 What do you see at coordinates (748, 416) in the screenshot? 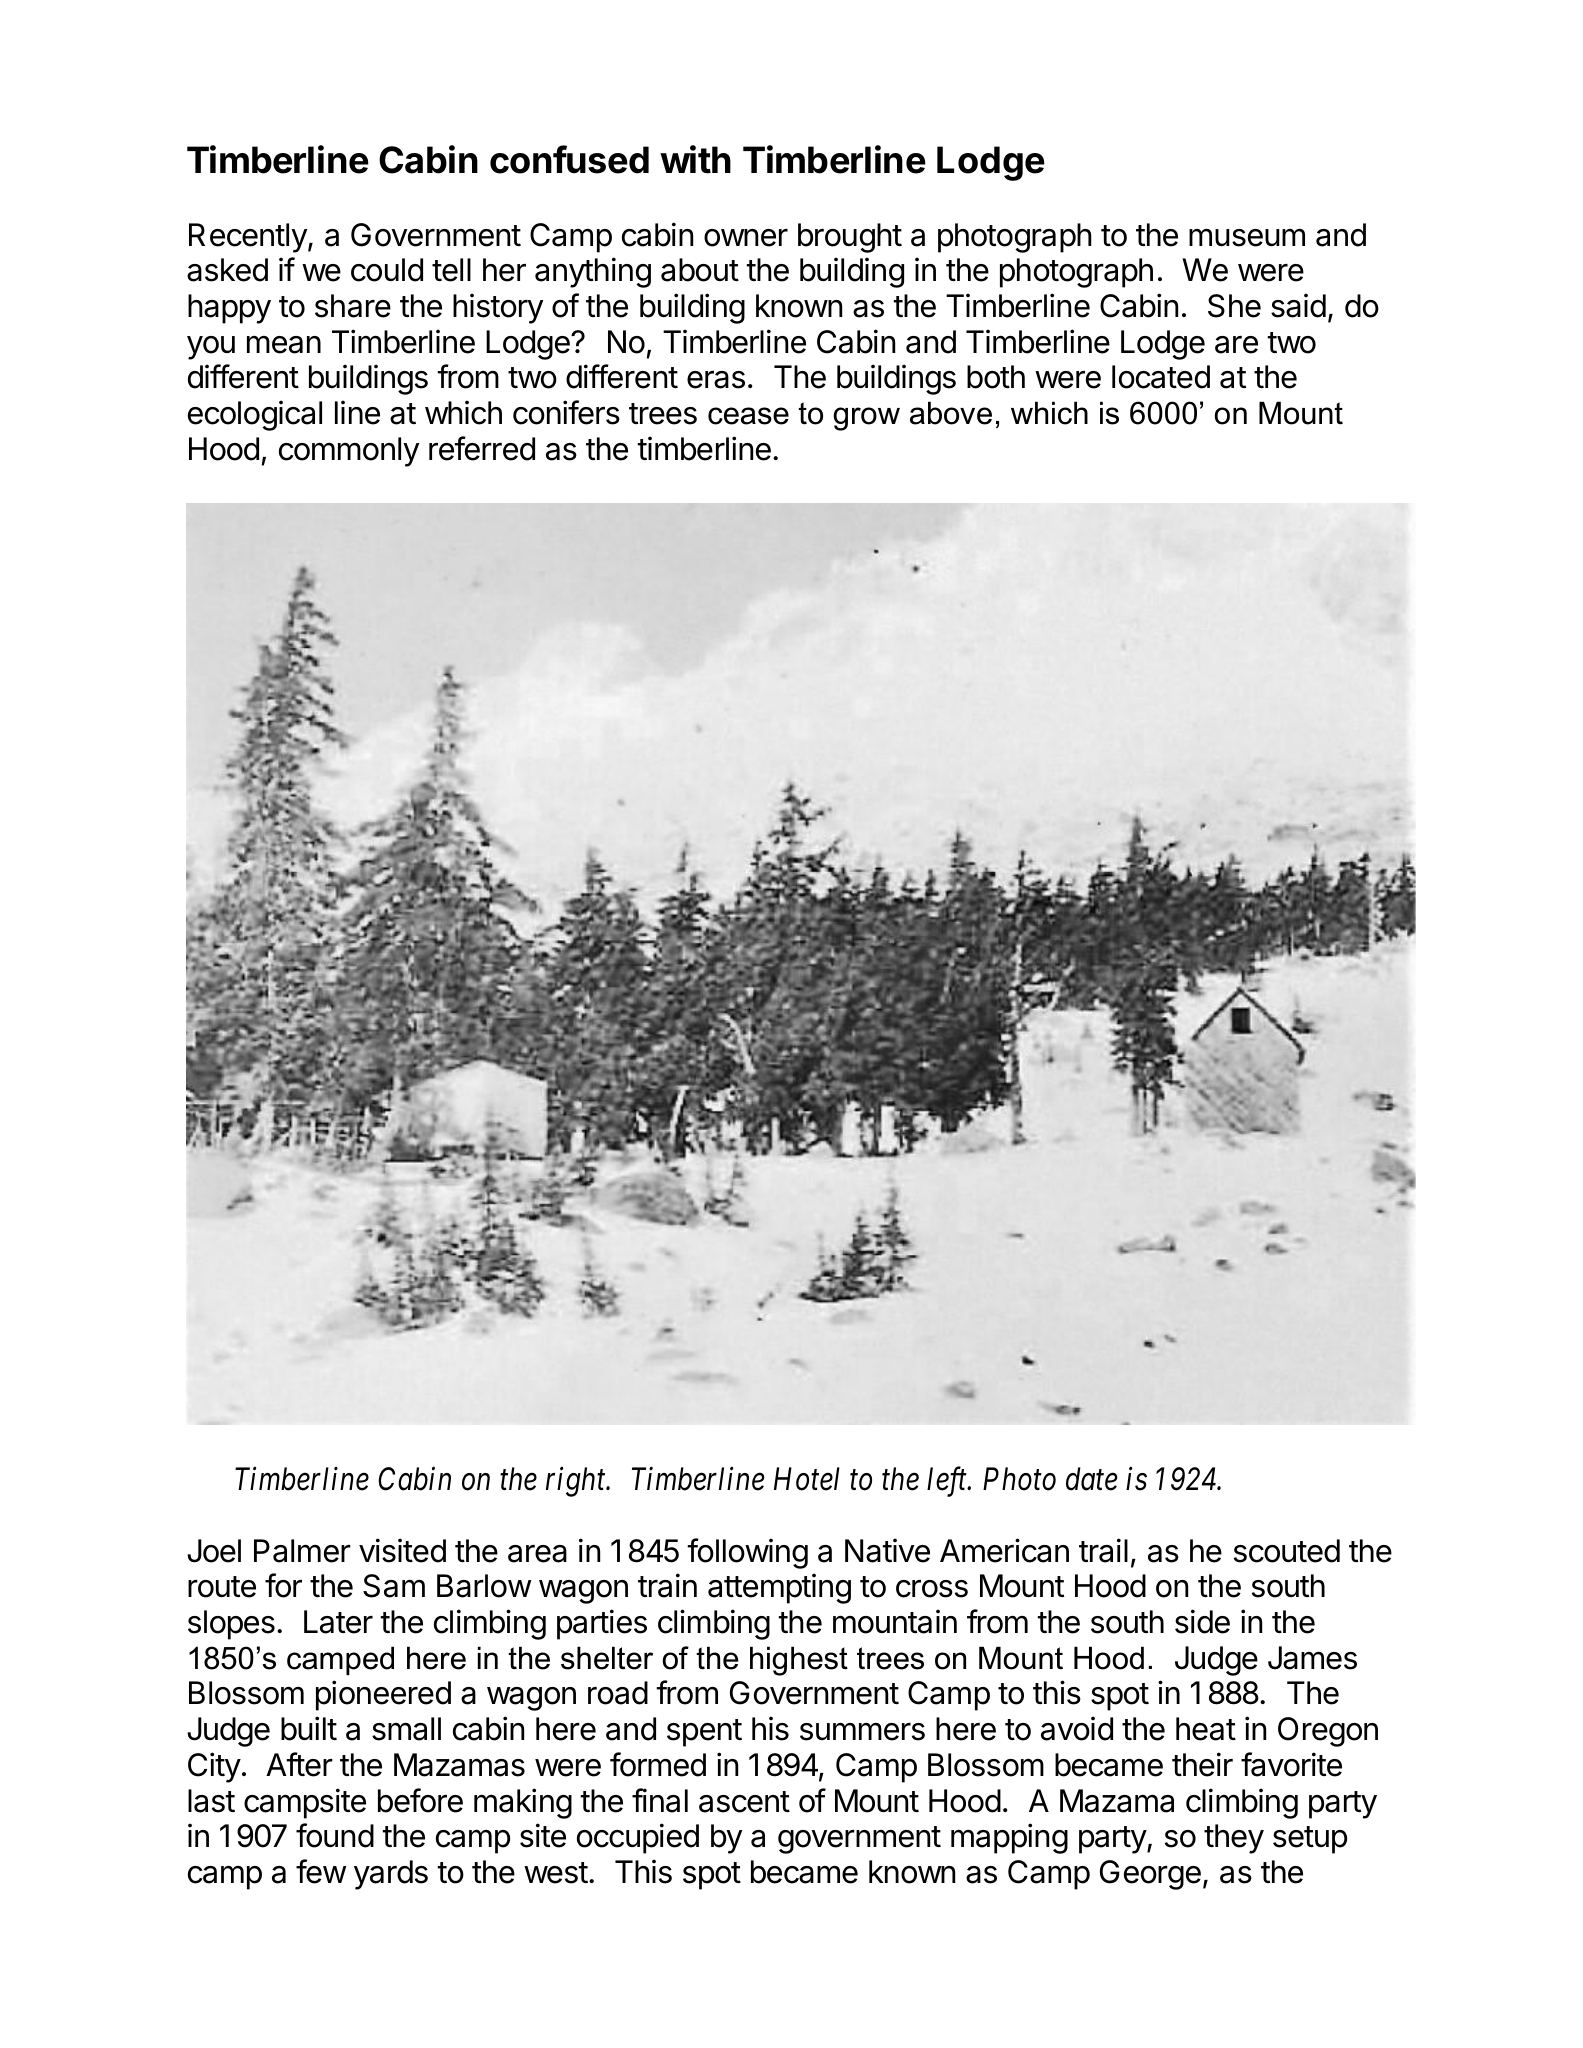
I see `cease` at bounding box center [748, 416].
